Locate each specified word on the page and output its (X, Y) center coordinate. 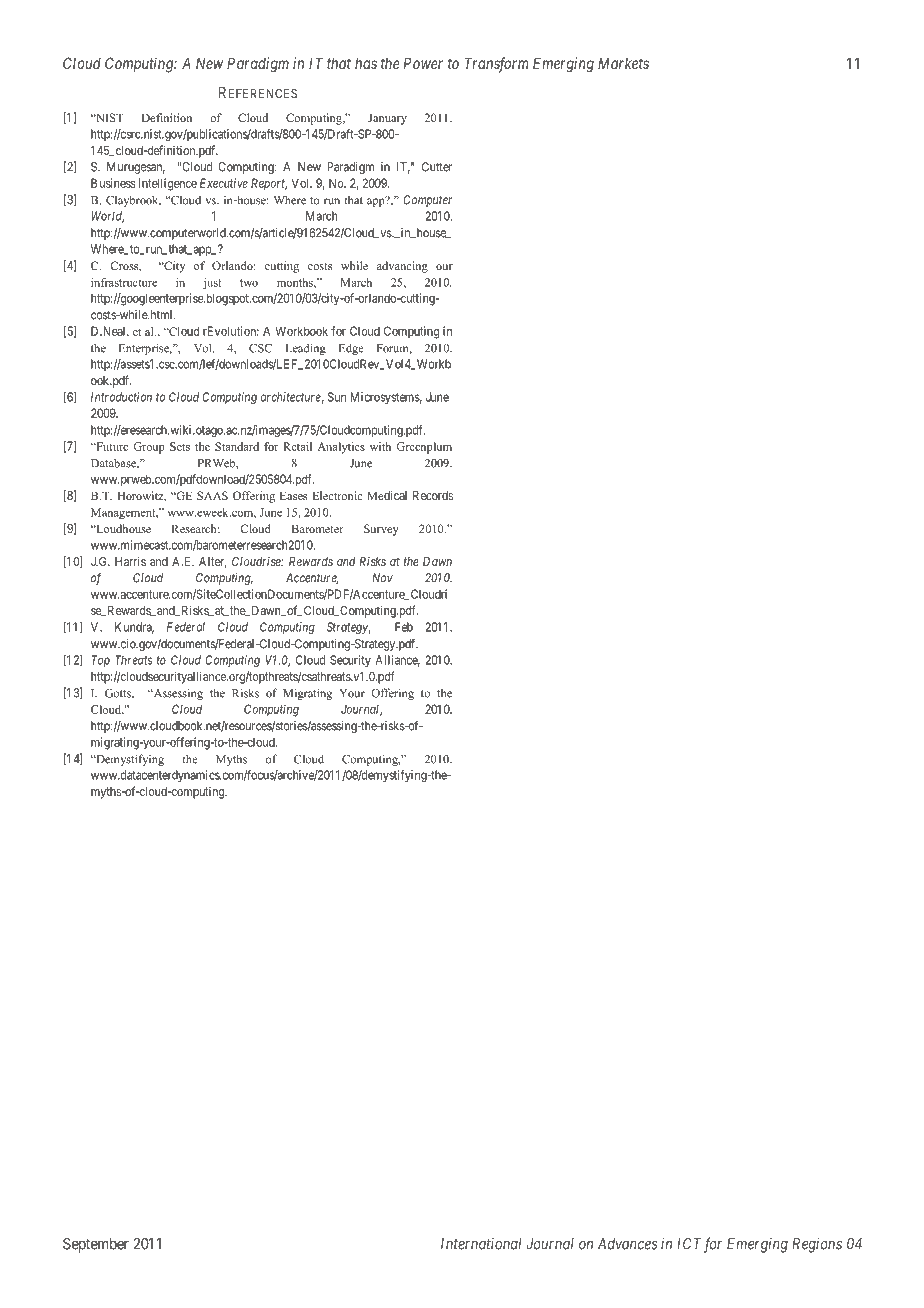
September (96, 1245)
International (481, 1243)
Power (423, 63)
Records (433, 495)
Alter (212, 562)
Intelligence (168, 184)
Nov (382, 578)
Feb (404, 627)
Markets (623, 63)
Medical (387, 495)
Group (149, 448)
